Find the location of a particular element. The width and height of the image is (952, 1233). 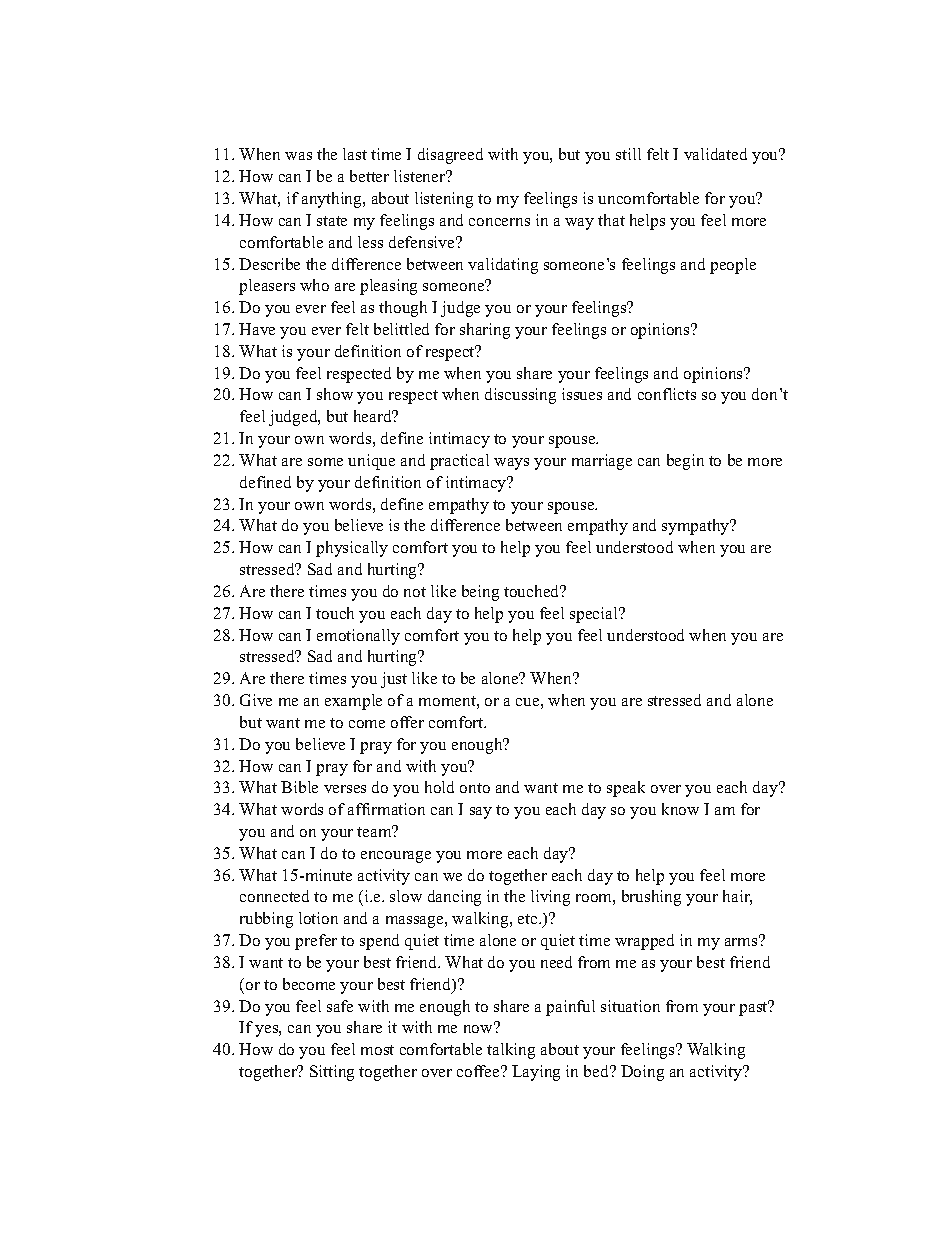

concerns is located at coordinates (499, 222).
